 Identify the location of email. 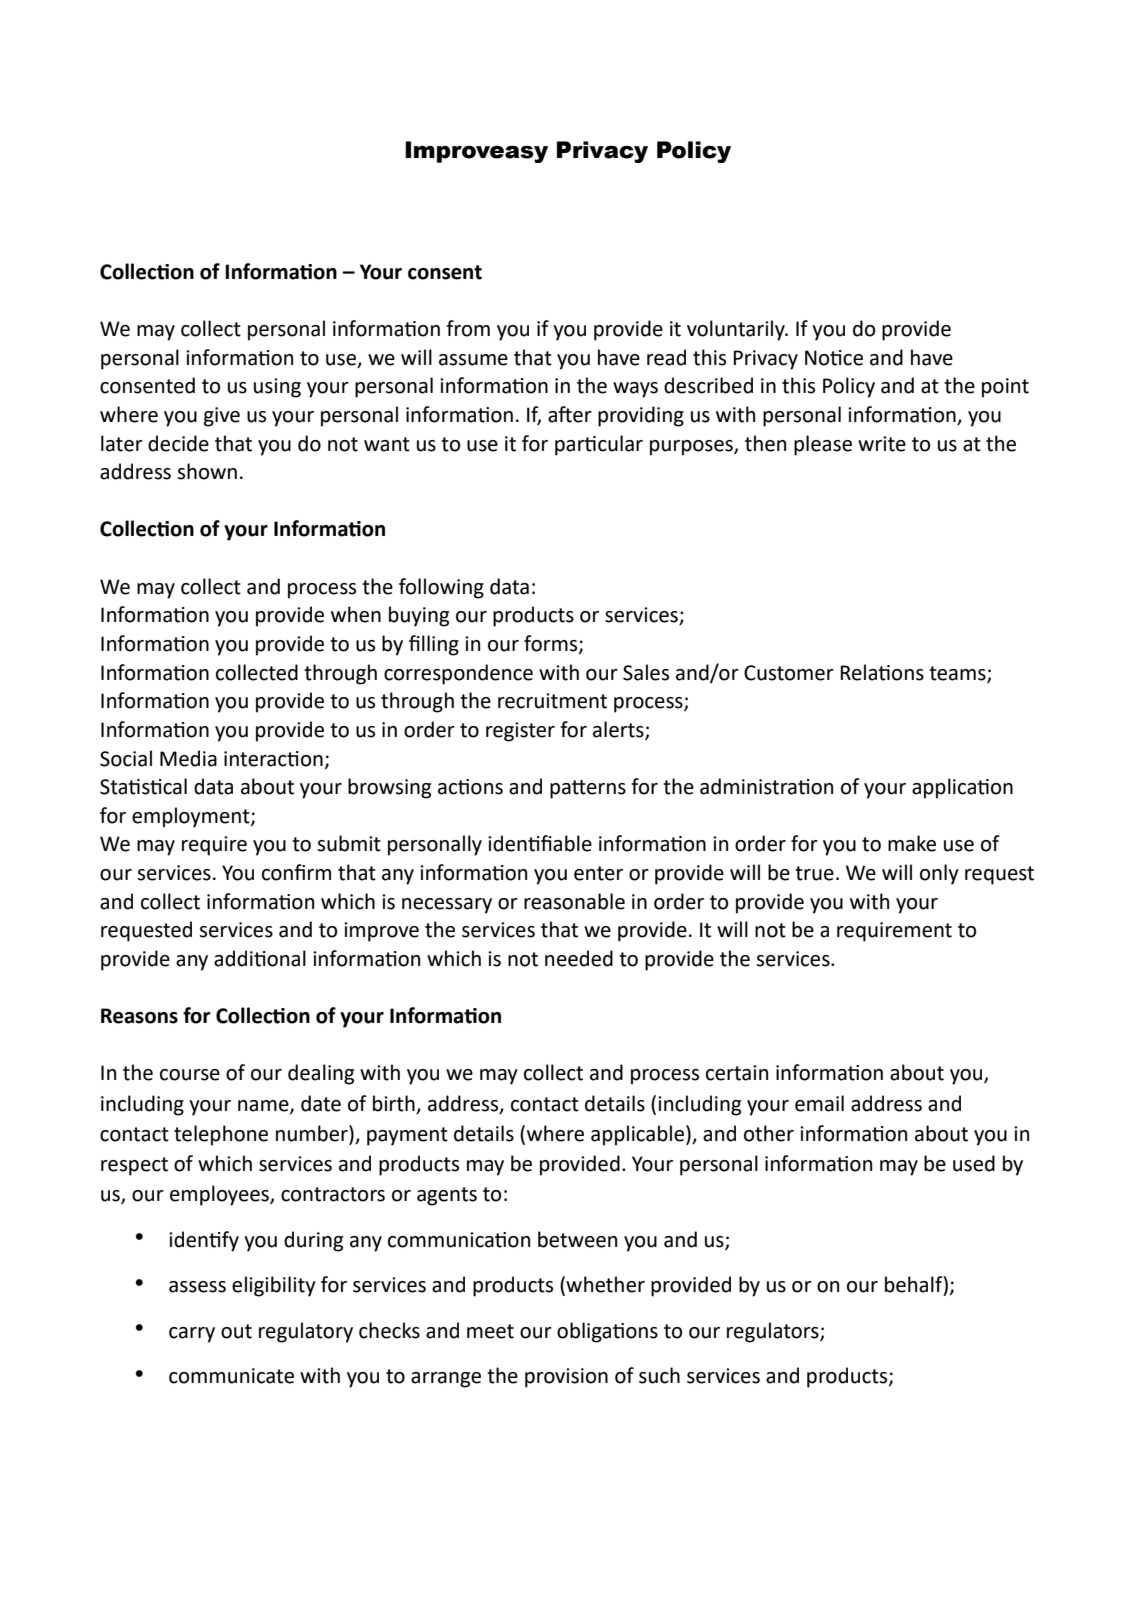
(819, 1103).
